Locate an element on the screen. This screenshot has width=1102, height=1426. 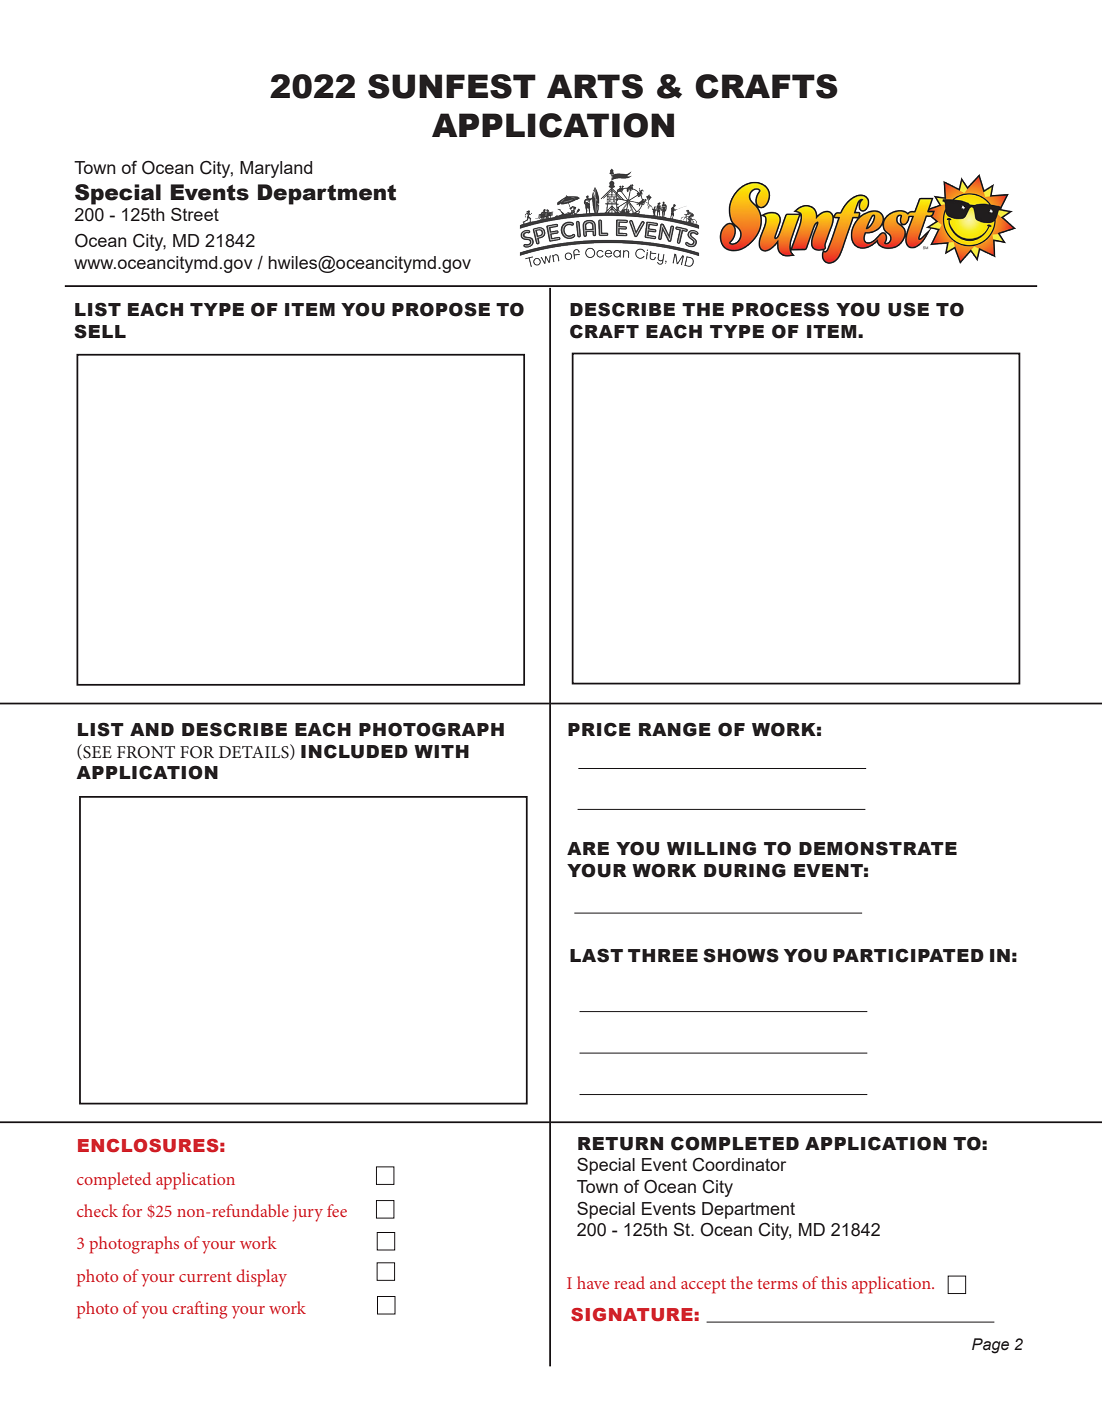
SELL is located at coordinates (100, 331).
